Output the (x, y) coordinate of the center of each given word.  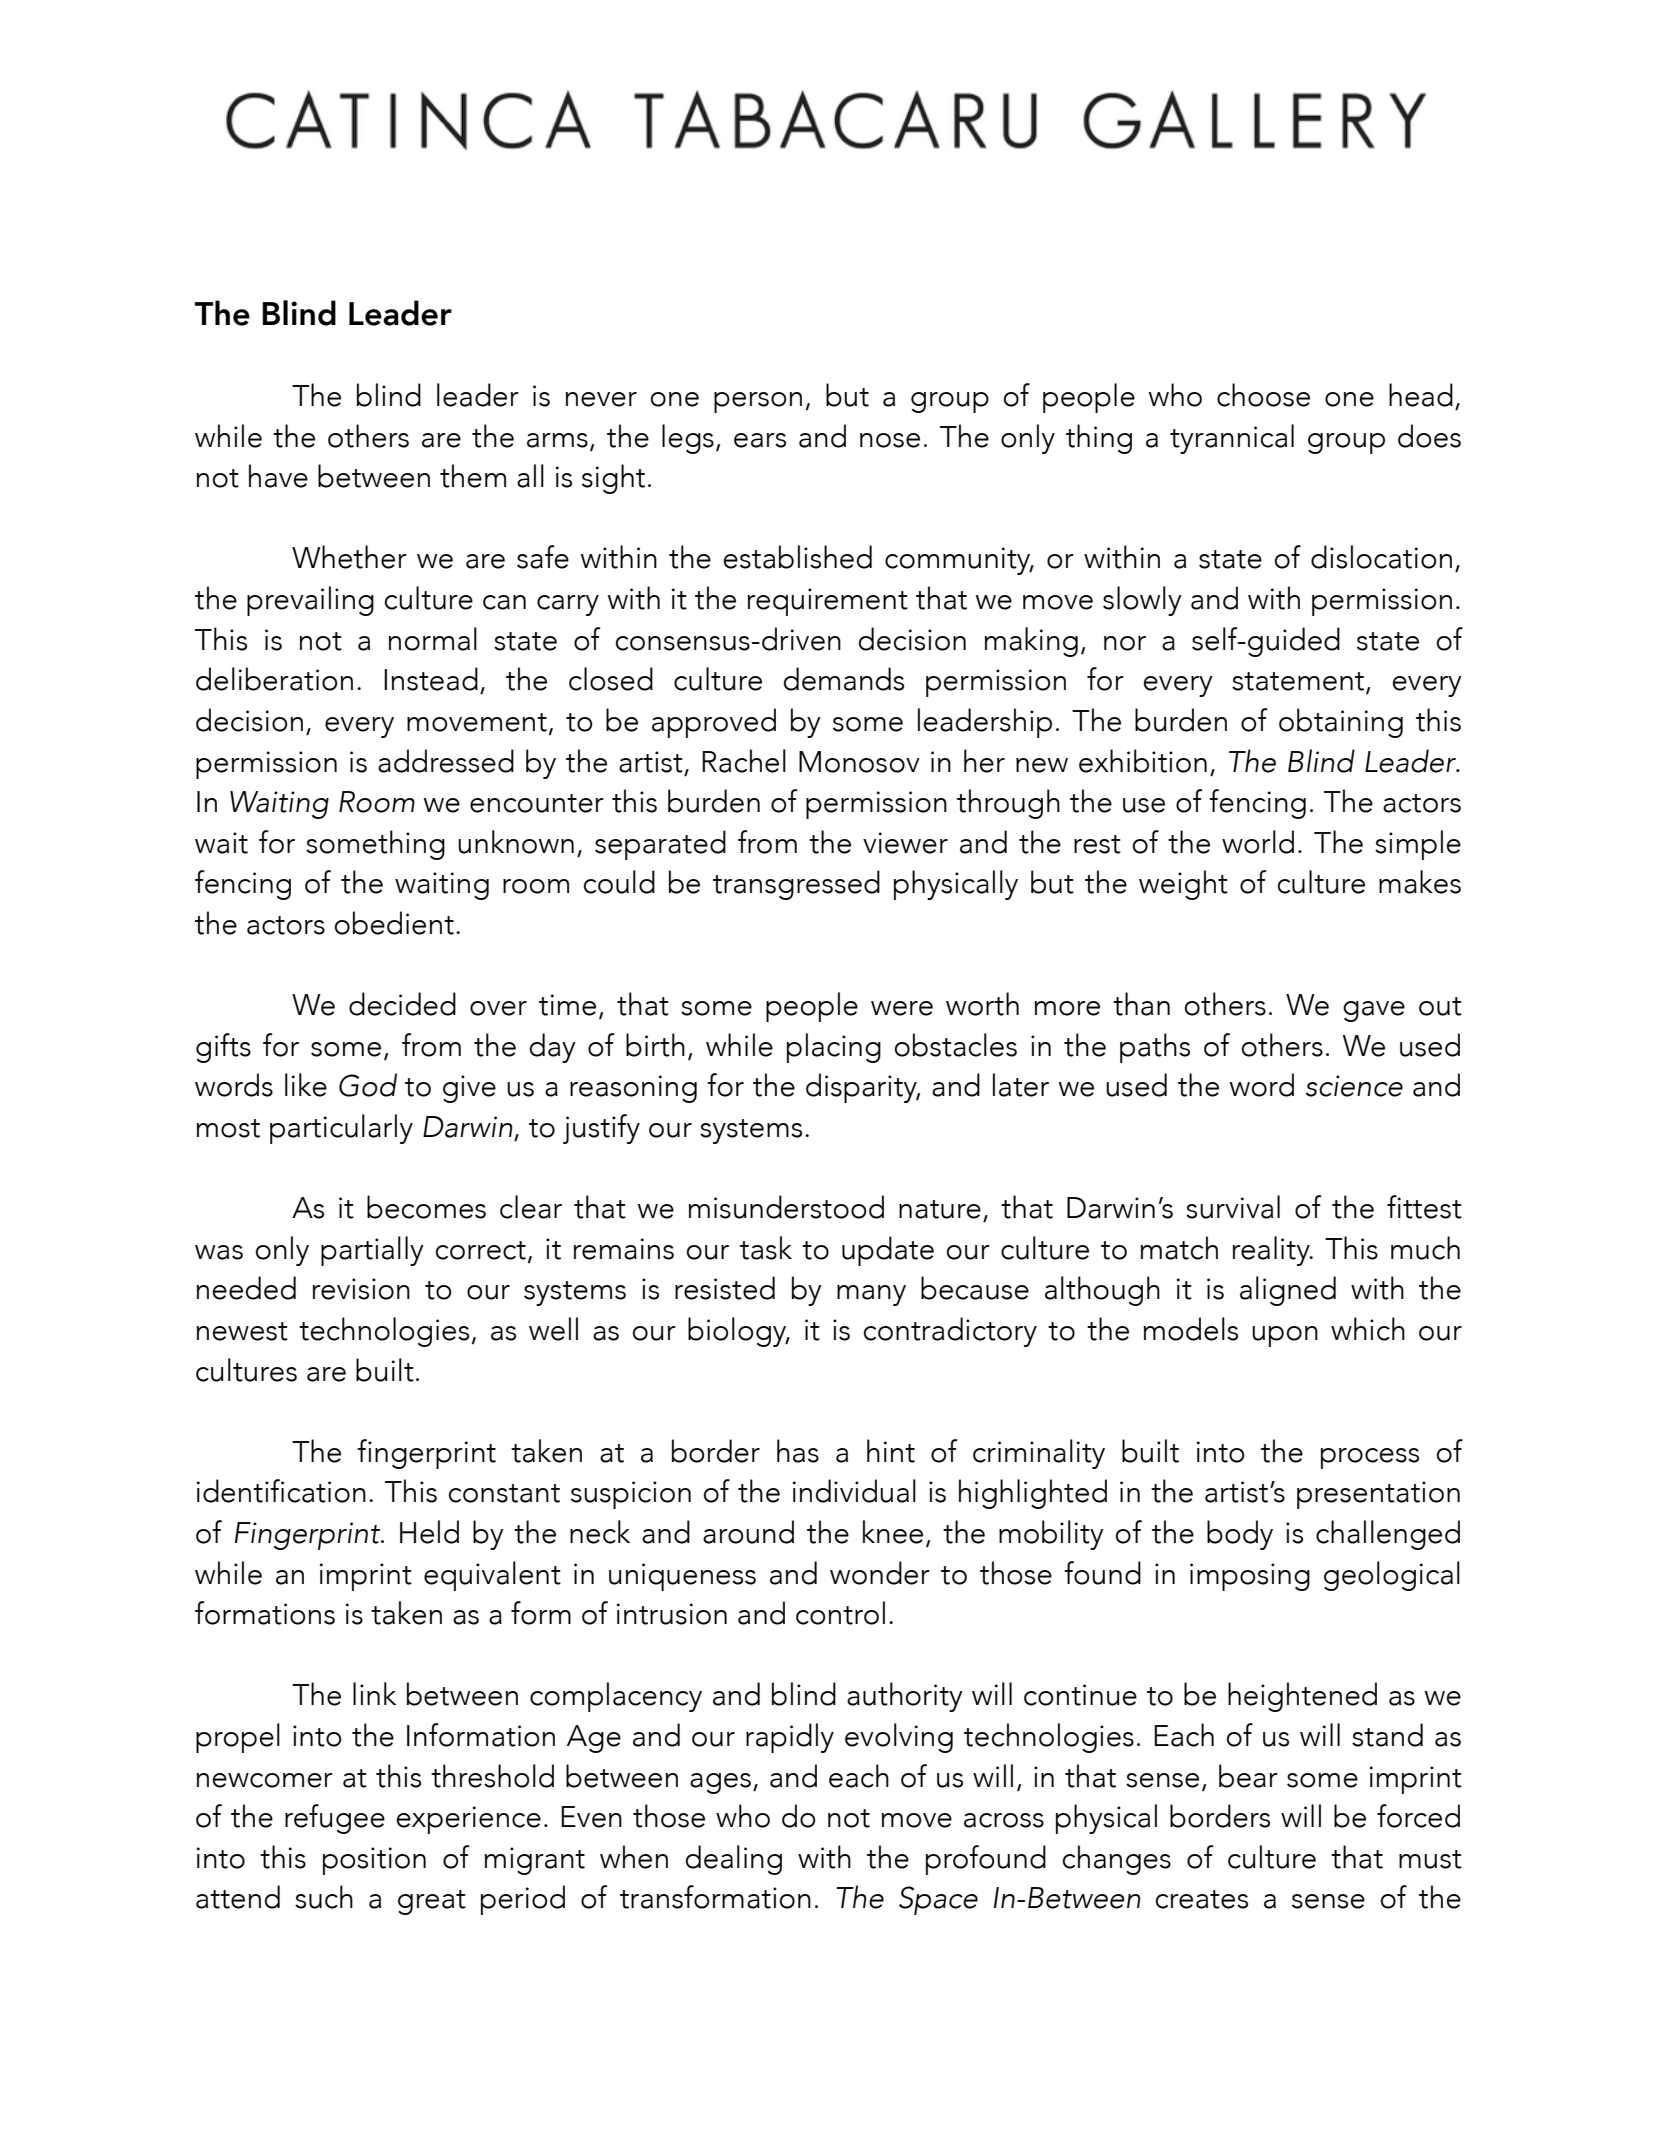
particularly (341, 1129)
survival (1233, 1207)
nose (890, 440)
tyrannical (1232, 439)
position (374, 1861)
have (278, 476)
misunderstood (786, 1207)
